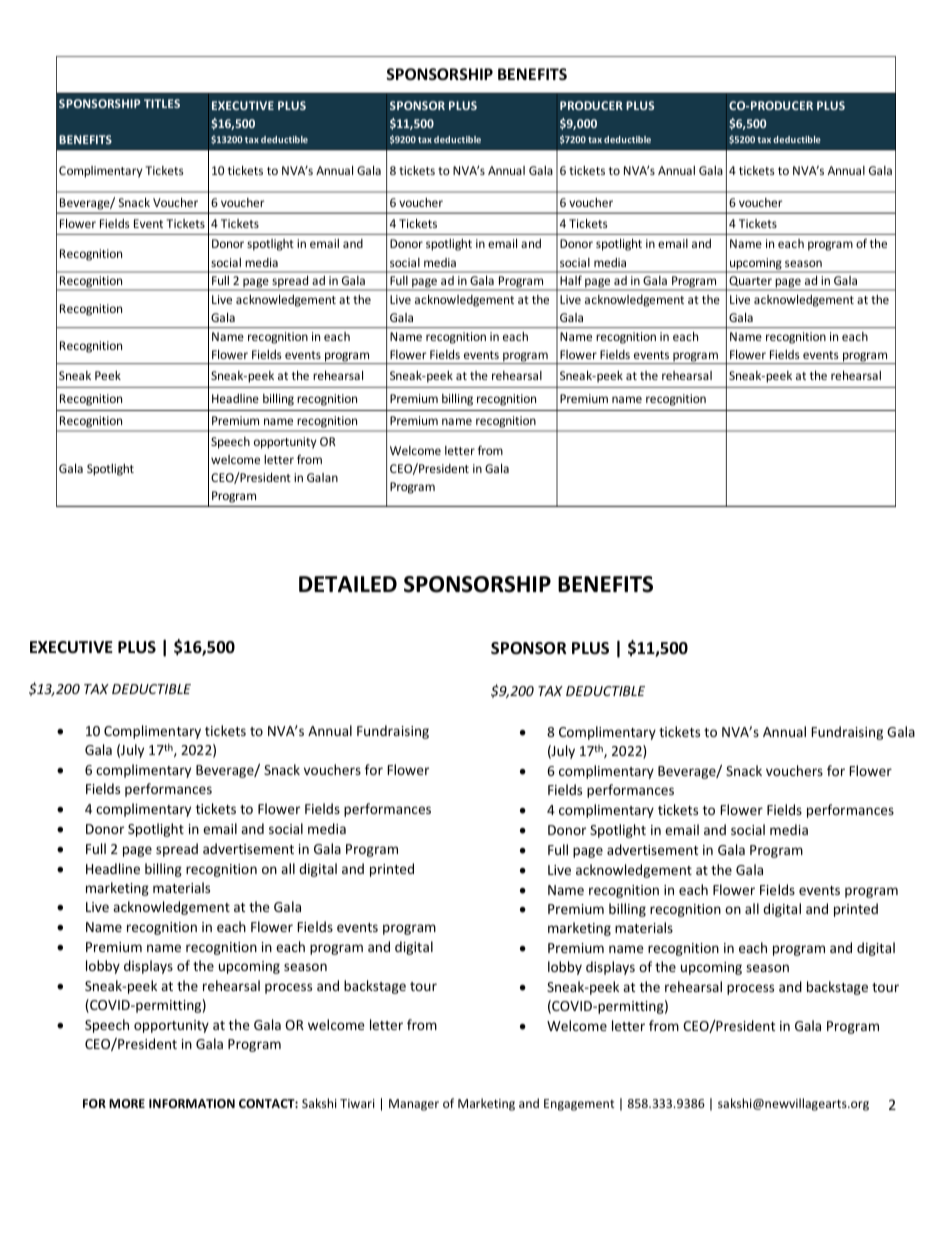 The height and width of the screenshot is (1233, 952). What do you see at coordinates (162, 103) in the screenshot?
I see `TITLES` at bounding box center [162, 103].
